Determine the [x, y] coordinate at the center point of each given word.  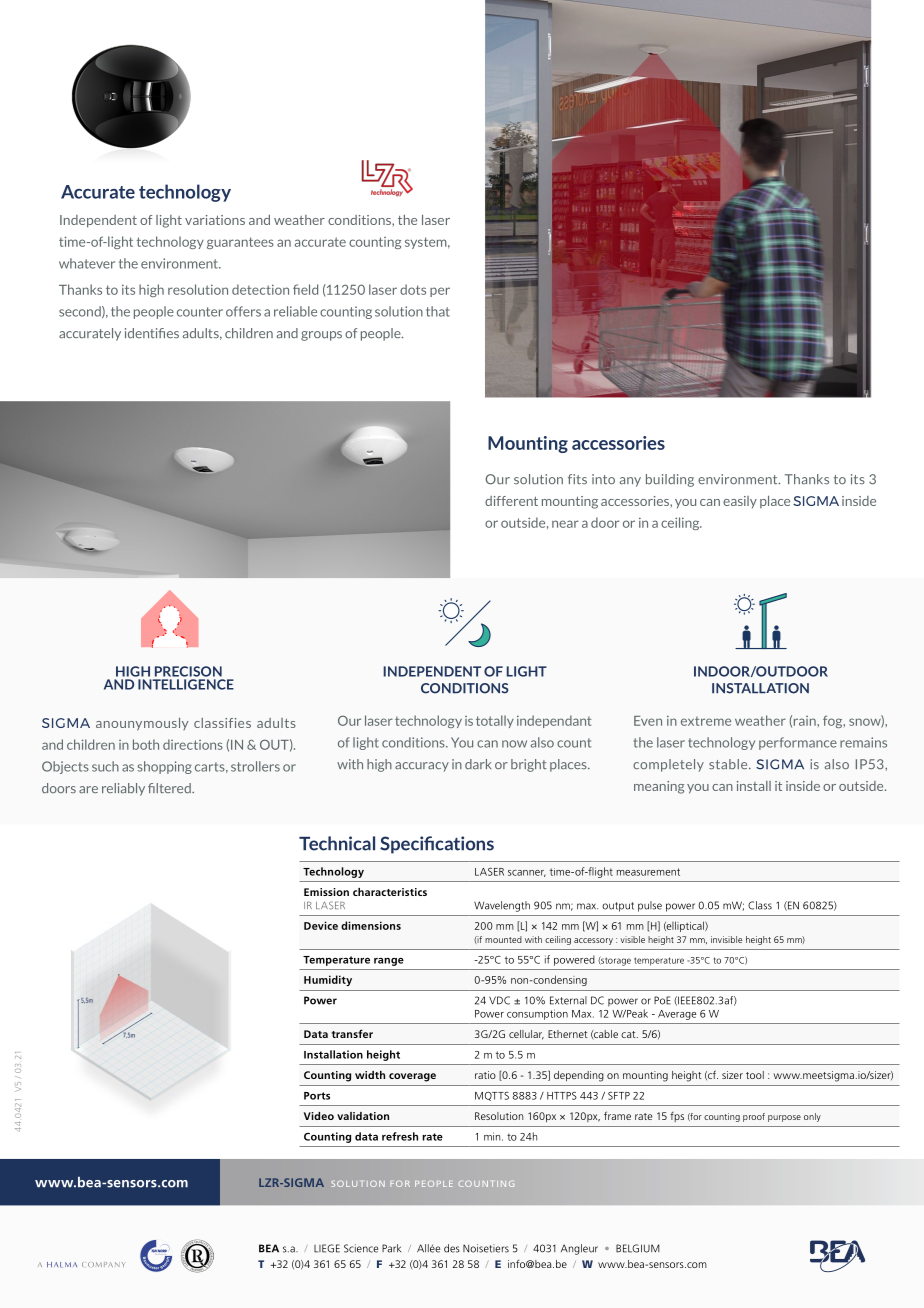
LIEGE [327, 1248]
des [452, 1248]
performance [798, 743]
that [438, 311]
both [146, 744]
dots [413, 289]
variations [215, 220]
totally [495, 721]
